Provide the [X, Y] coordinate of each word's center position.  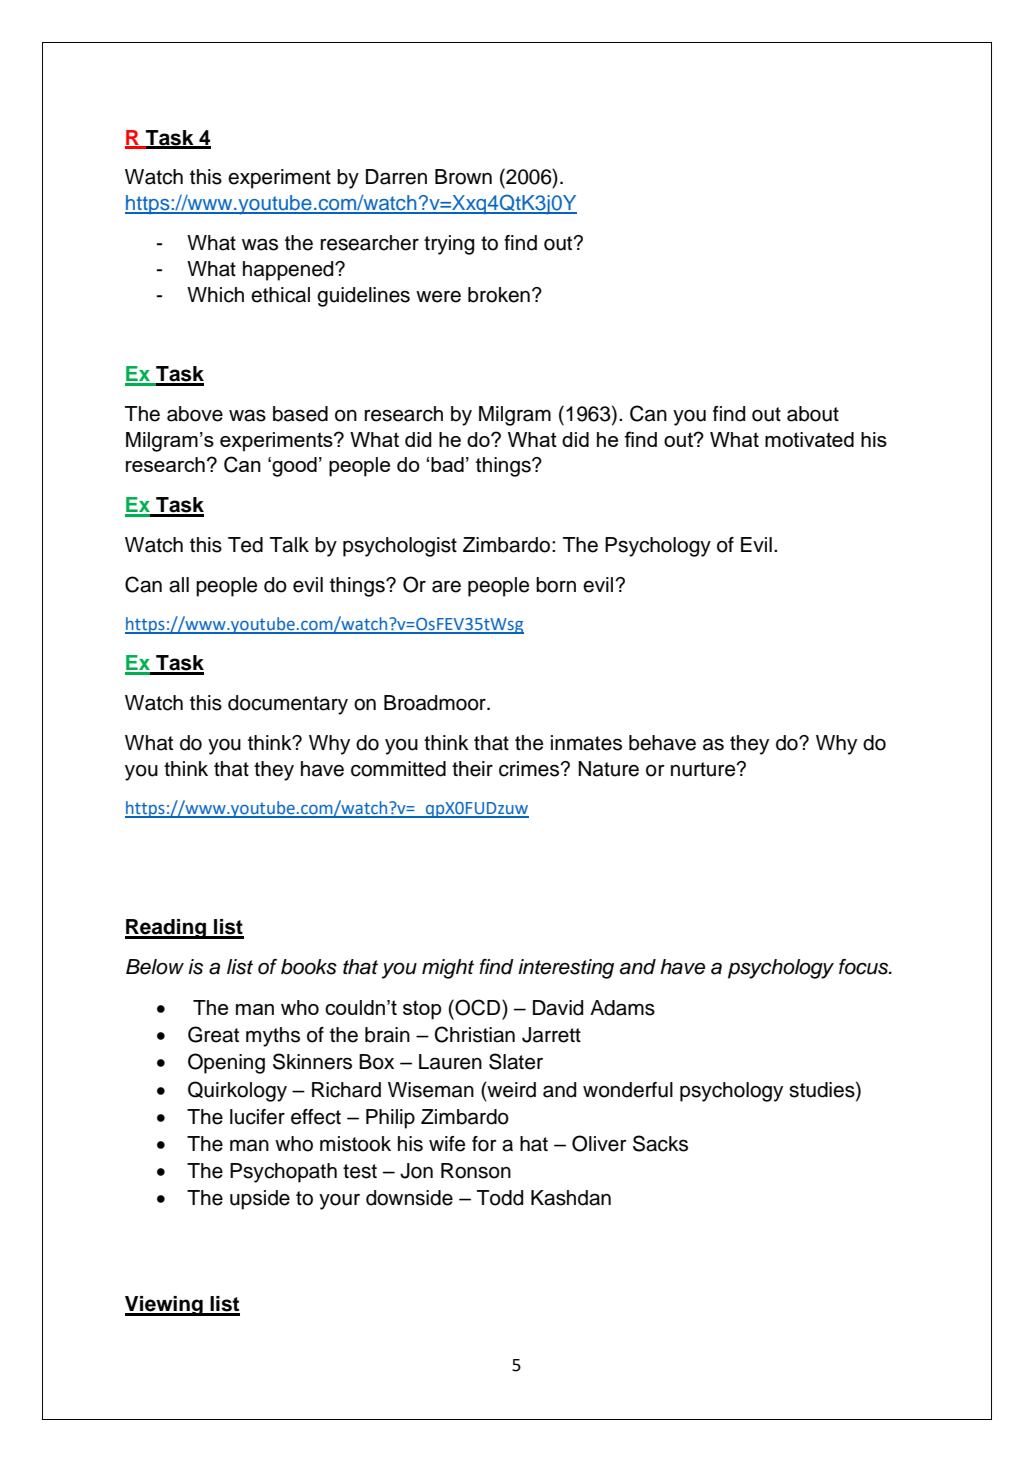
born [556, 585]
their [472, 769]
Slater [516, 1061]
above [195, 414]
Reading [166, 929]
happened [289, 271]
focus [865, 967]
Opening [226, 1063]
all [179, 585]
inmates [586, 743]
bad [447, 464]
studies [823, 1089]
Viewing [165, 1306]
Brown [463, 177]
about [813, 414]
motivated [809, 439]
